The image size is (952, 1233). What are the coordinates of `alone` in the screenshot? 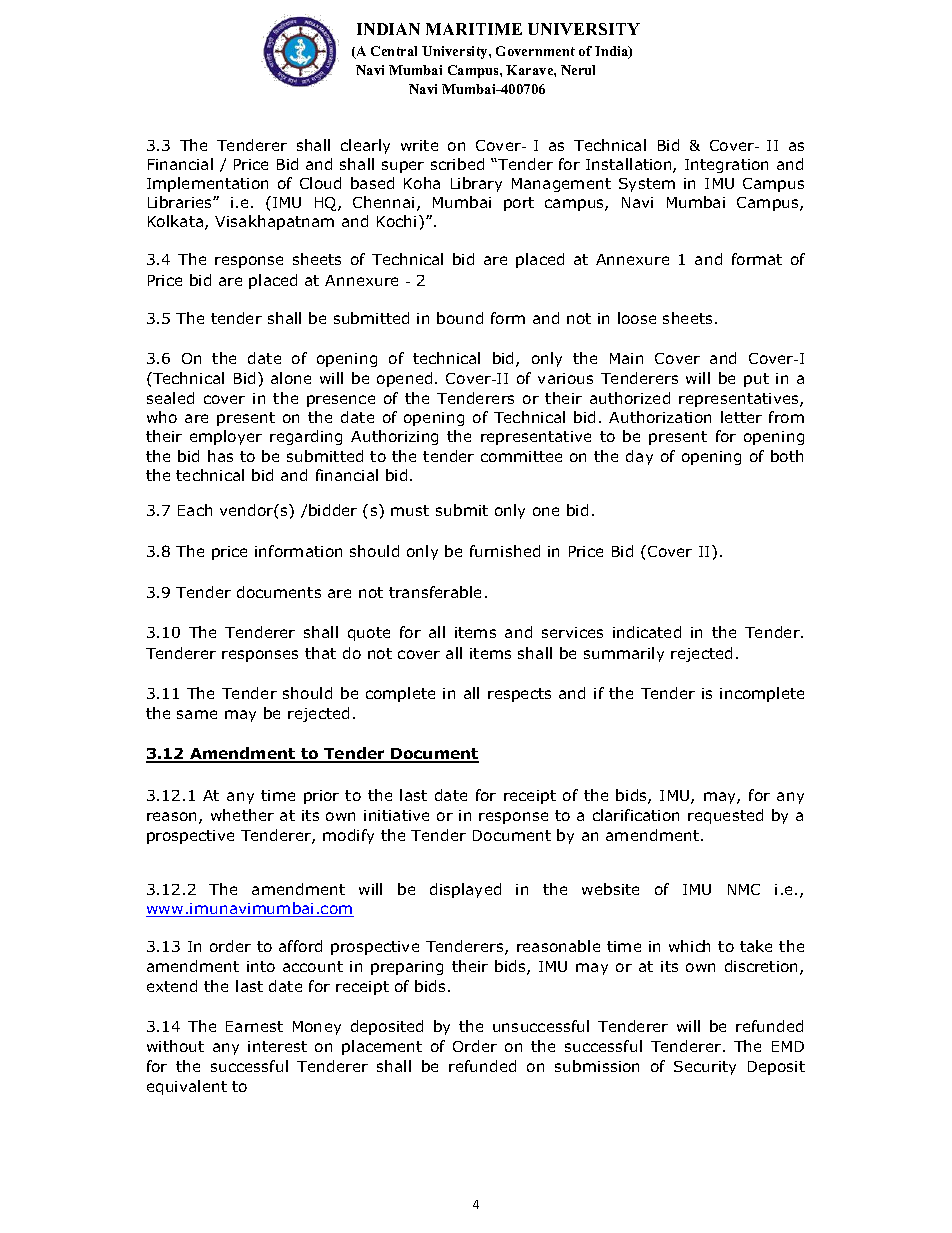 It's located at (291, 378).
